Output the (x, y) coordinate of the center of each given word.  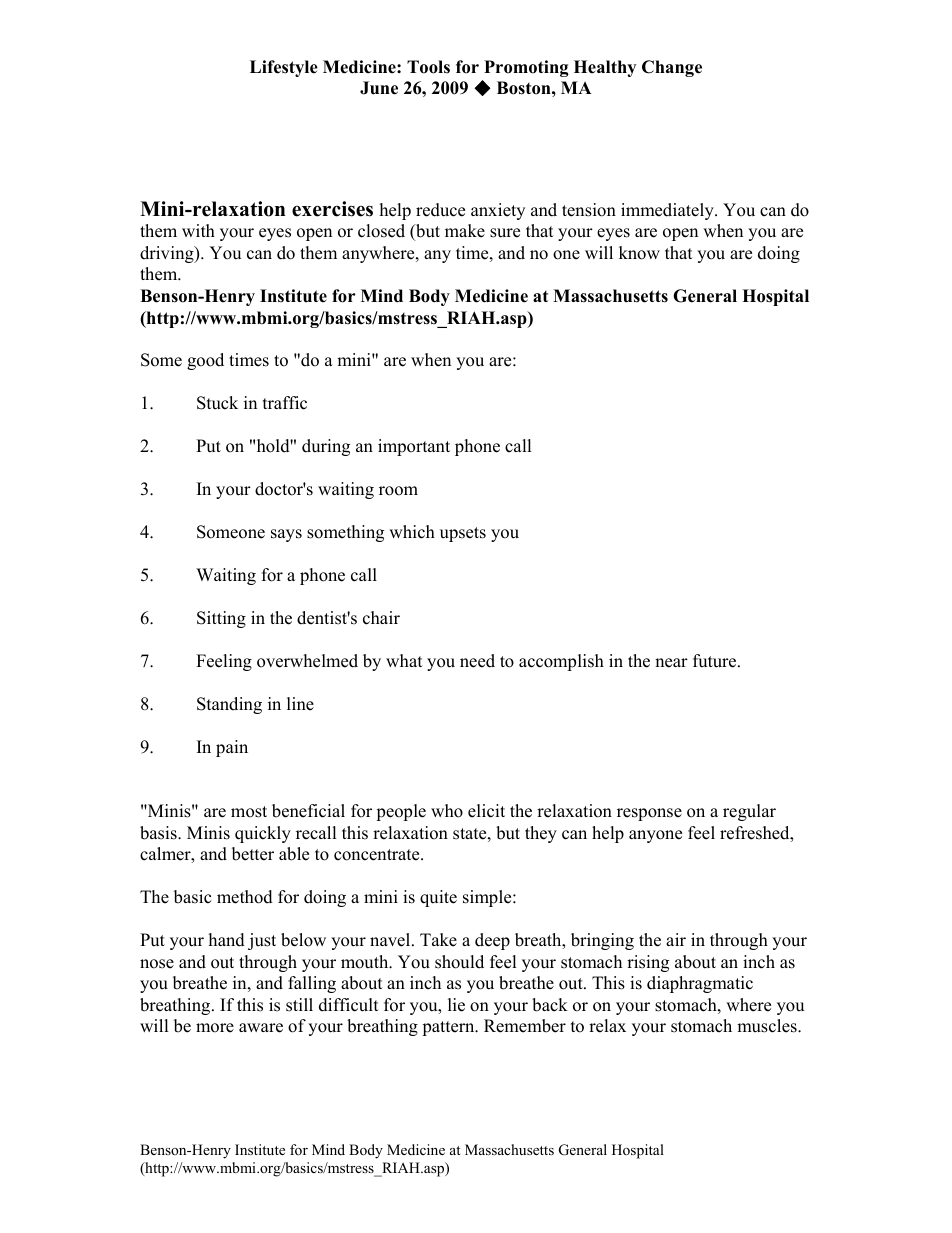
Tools (428, 67)
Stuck (217, 403)
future (716, 661)
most (249, 812)
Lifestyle (284, 68)
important (414, 447)
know (639, 253)
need (477, 661)
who (447, 811)
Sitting (221, 619)
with (198, 230)
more (215, 1028)
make (465, 231)
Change (672, 68)
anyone (655, 836)
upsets (463, 534)
